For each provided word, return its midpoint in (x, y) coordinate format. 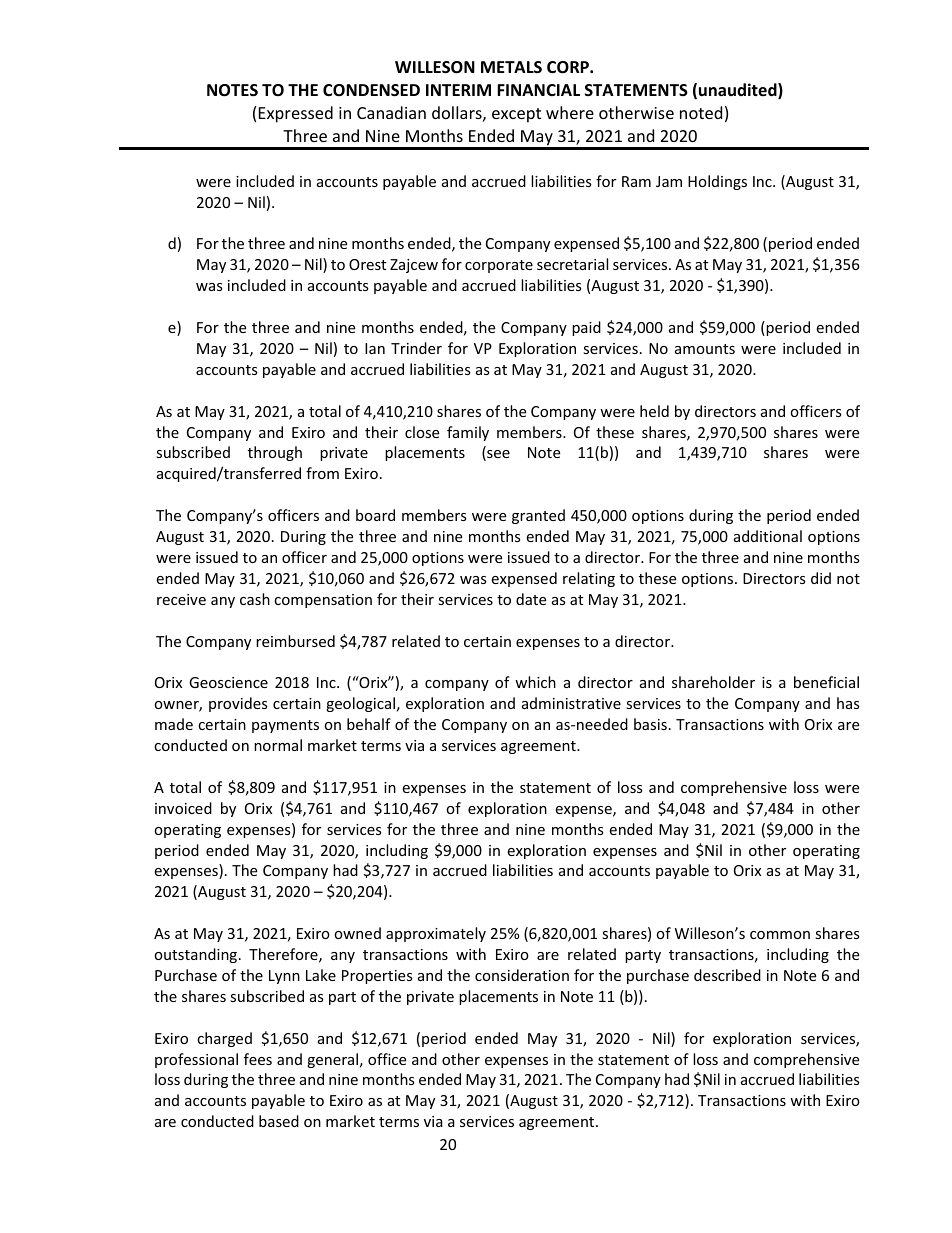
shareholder (713, 682)
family (468, 433)
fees (258, 1059)
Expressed (296, 114)
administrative (571, 703)
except (516, 115)
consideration (522, 975)
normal (278, 745)
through (275, 453)
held (654, 411)
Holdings (717, 182)
